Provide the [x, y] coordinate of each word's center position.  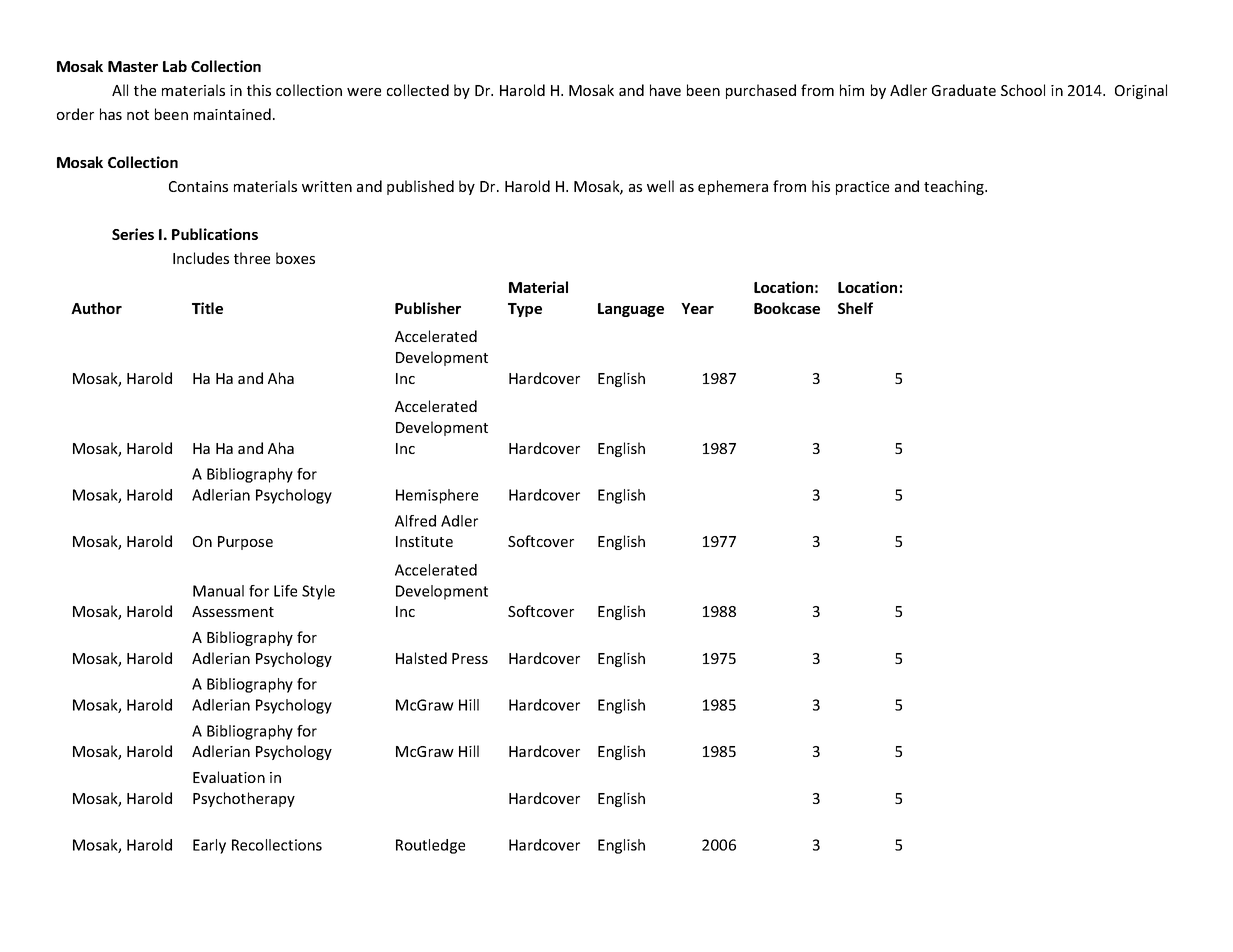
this [259, 90]
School [1023, 90]
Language [631, 310]
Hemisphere [437, 496]
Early [209, 846]
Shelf [855, 308]
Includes [201, 258]
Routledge [430, 846]
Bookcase [787, 308]
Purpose [245, 543]
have [665, 90]
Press [470, 658]
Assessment [233, 611]
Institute [424, 541]
